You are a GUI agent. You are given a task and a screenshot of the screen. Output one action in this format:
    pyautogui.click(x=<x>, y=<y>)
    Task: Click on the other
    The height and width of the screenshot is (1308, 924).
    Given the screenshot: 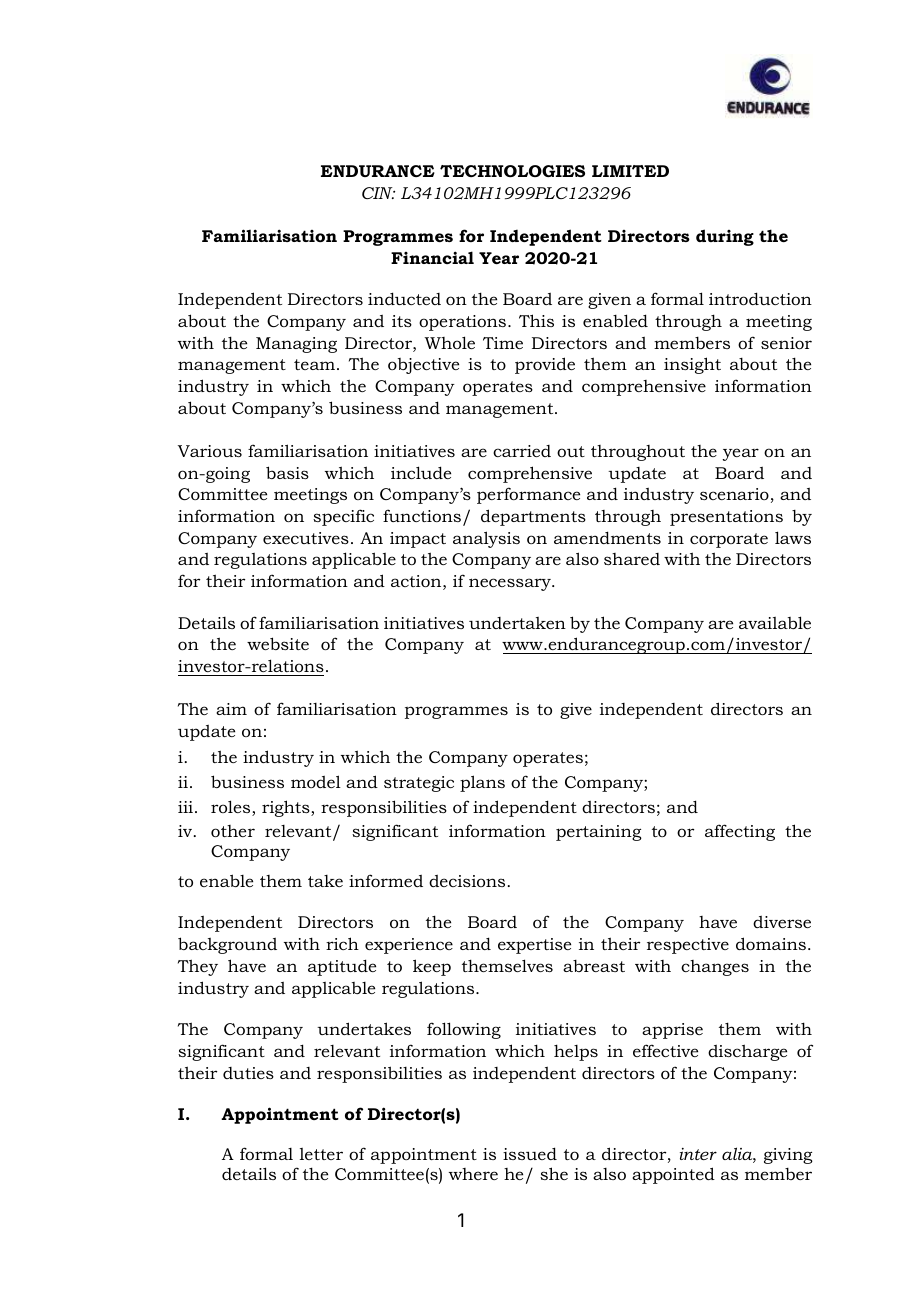 What is the action you would take?
    pyautogui.click(x=233, y=831)
